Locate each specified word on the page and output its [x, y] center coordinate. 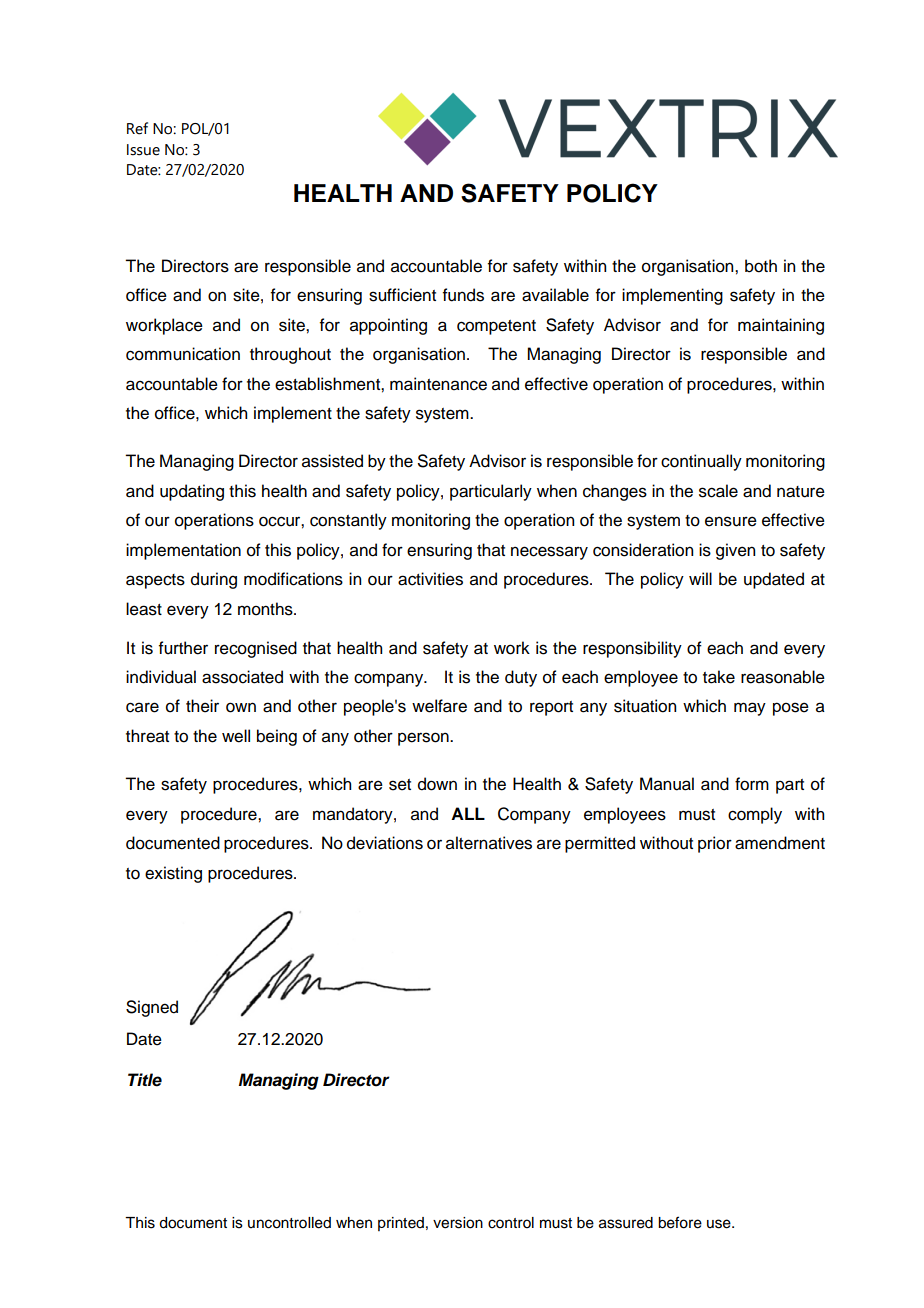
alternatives [489, 843]
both [761, 266]
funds [463, 295]
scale [718, 491]
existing [173, 874]
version [458, 1223]
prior [715, 844]
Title [145, 1080]
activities [430, 579]
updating [192, 492]
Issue [143, 150]
